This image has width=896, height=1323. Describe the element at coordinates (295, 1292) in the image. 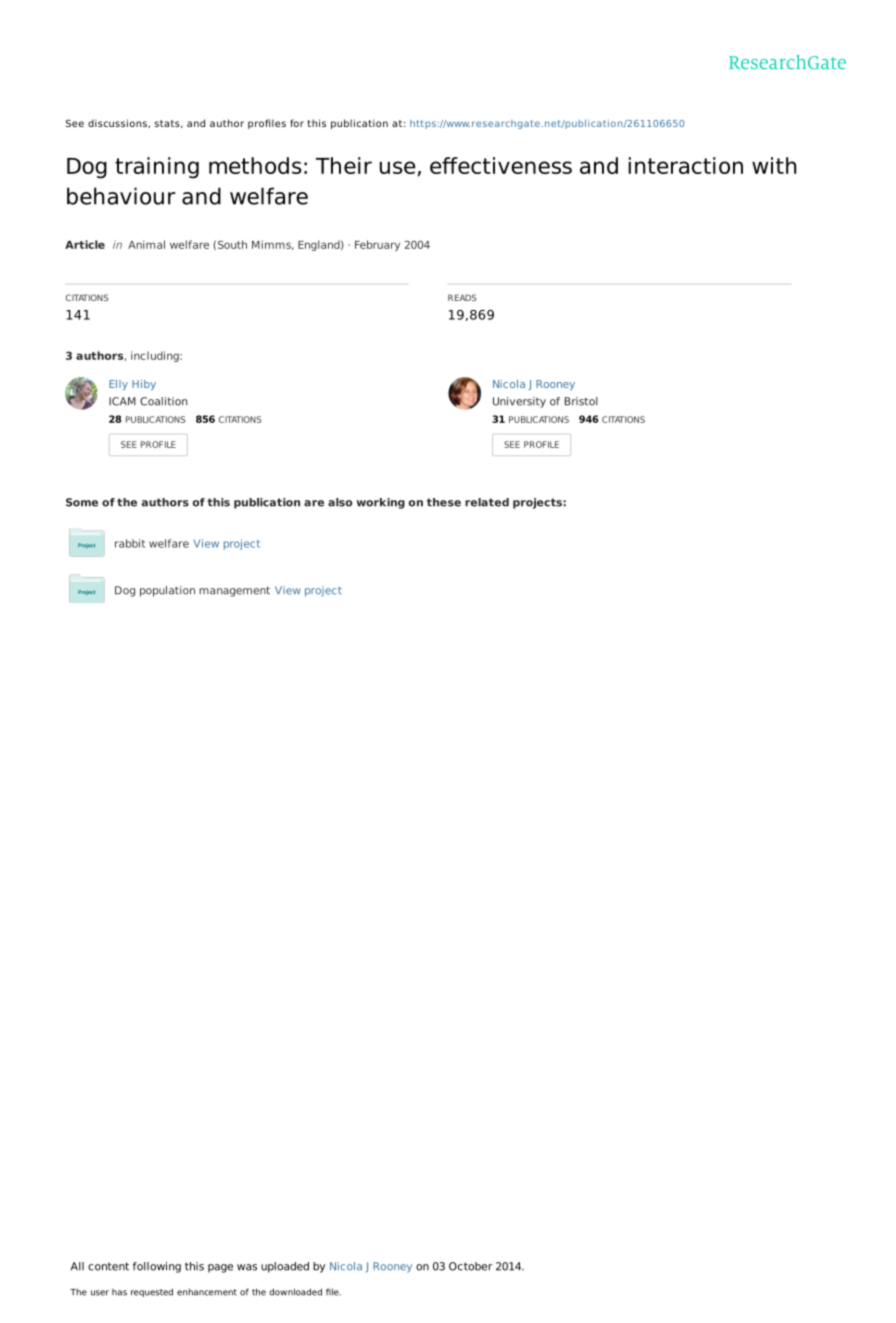

I see `downloaded` at that location.
